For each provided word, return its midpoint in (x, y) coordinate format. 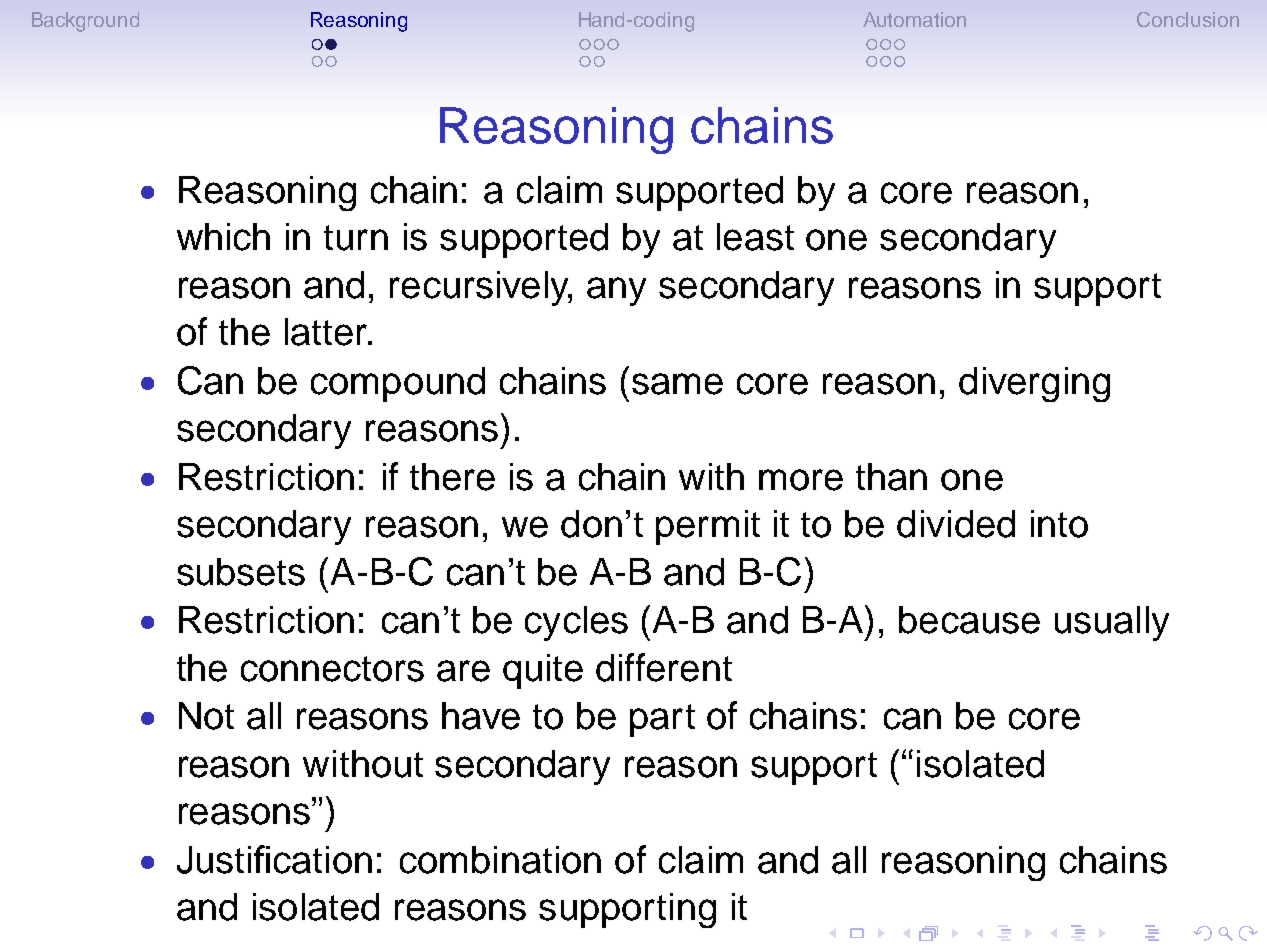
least (755, 237)
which (223, 237)
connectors (332, 669)
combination (500, 860)
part (662, 720)
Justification (274, 859)
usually (1112, 623)
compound (398, 384)
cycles (576, 623)
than (891, 477)
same (677, 384)
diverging (1034, 384)
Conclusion (1188, 19)
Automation (914, 19)
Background (85, 22)
